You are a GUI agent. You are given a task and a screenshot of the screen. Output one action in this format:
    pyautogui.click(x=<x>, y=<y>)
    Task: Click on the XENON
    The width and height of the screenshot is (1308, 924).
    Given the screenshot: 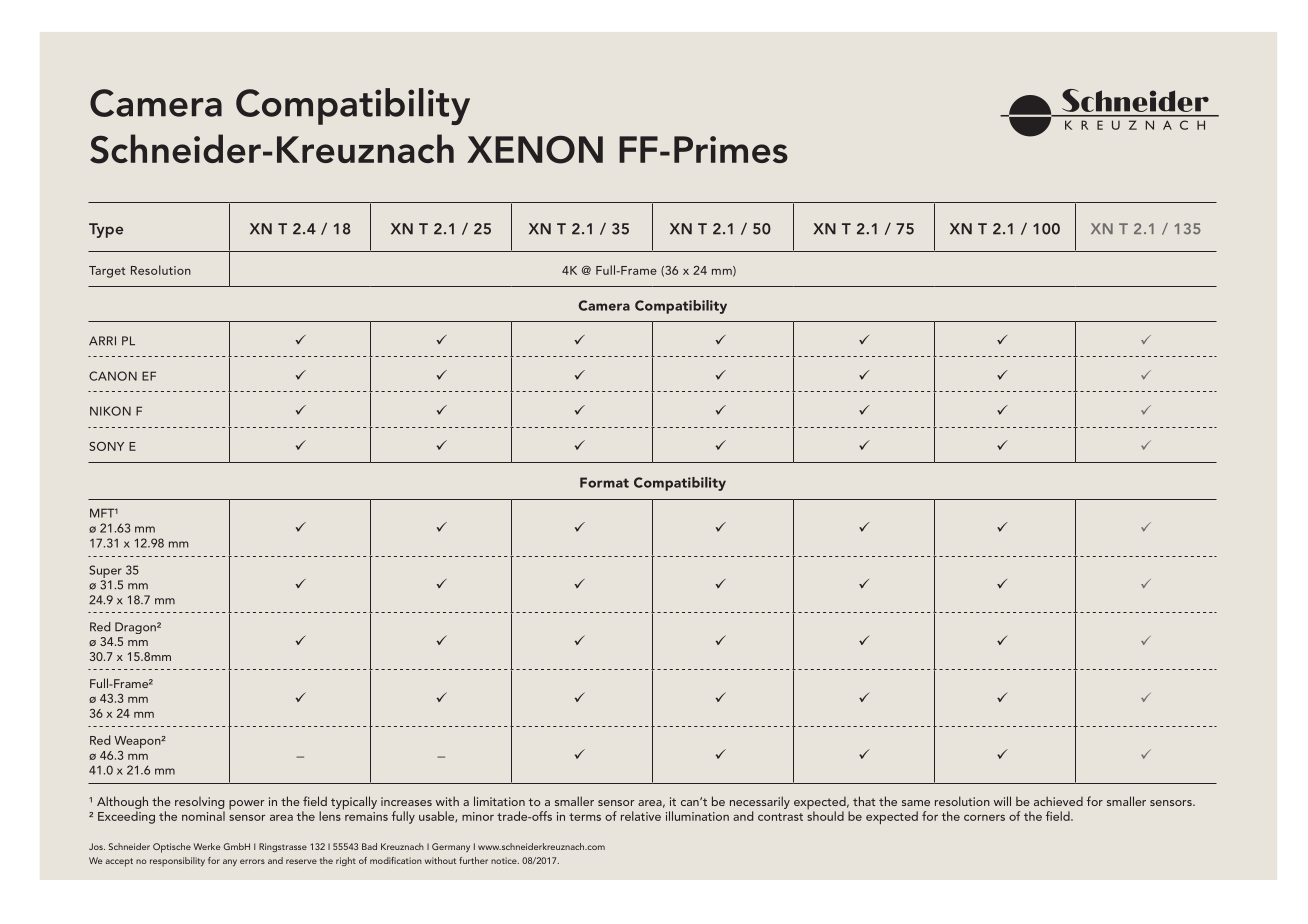 What is the action you would take?
    pyautogui.click(x=535, y=149)
